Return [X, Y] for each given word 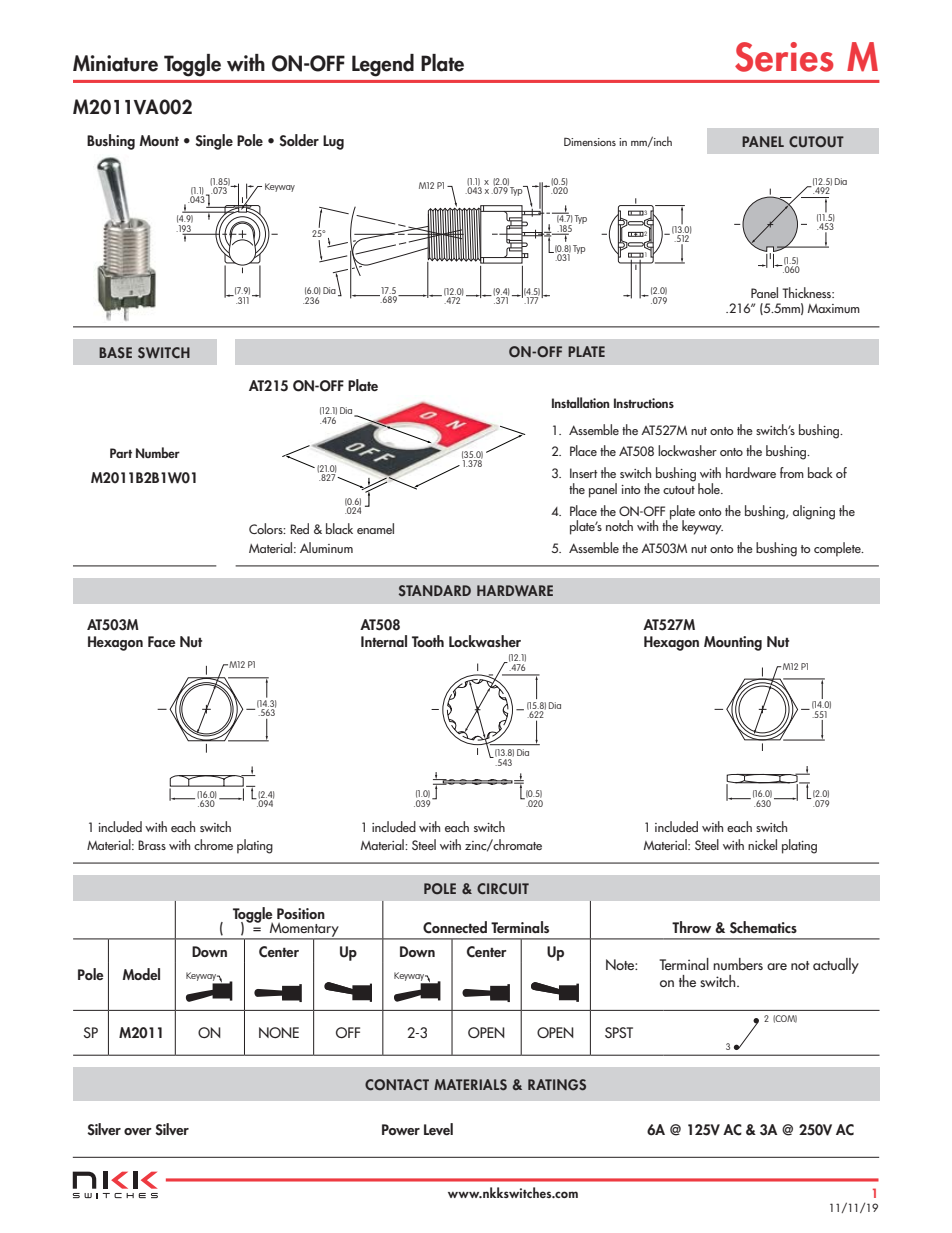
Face [161, 641]
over [138, 1131]
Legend [383, 65]
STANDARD [435, 590]
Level [438, 1129]
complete [838, 549]
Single [214, 142]
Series [784, 57]
